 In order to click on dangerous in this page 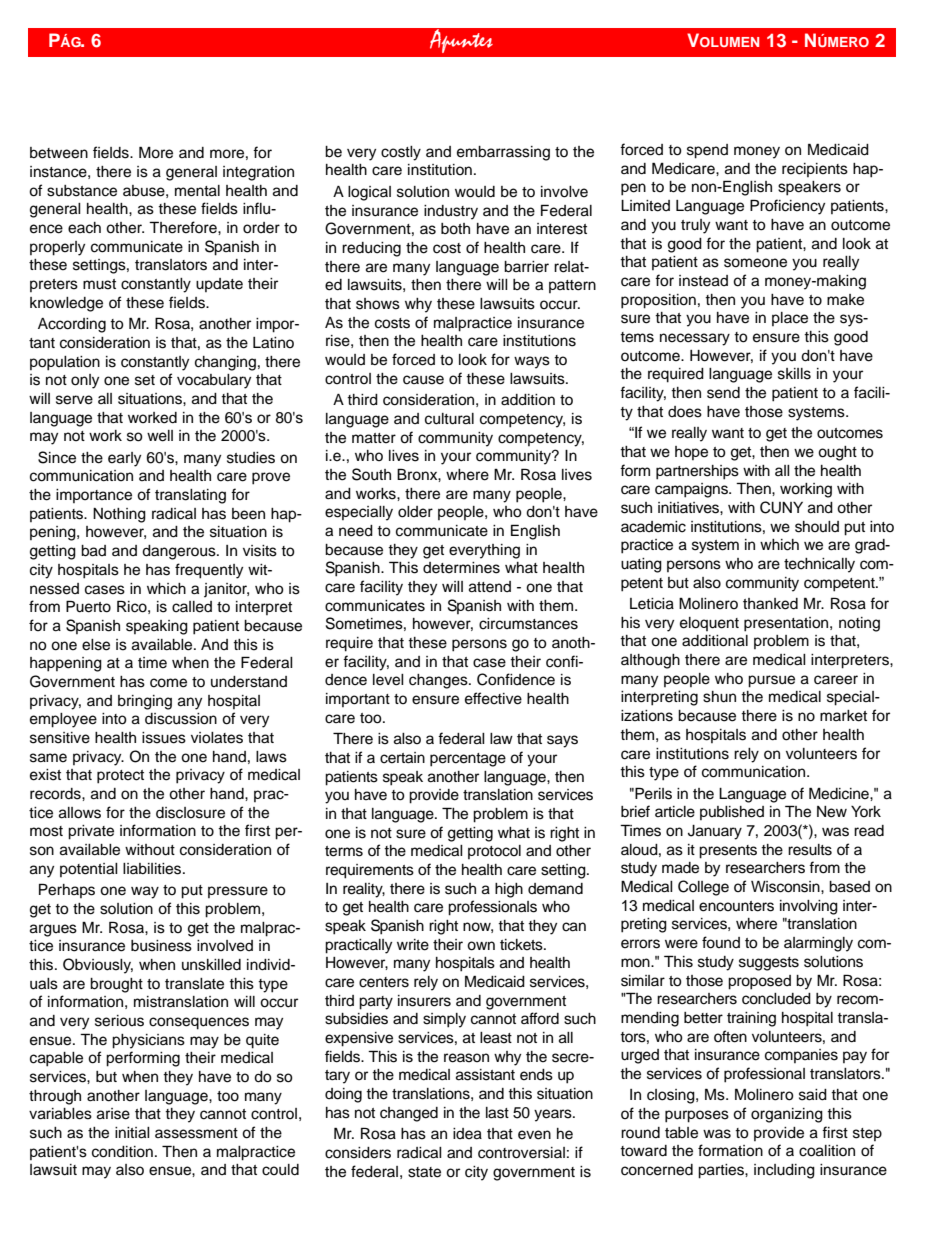, I will do `click(180, 552)`.
